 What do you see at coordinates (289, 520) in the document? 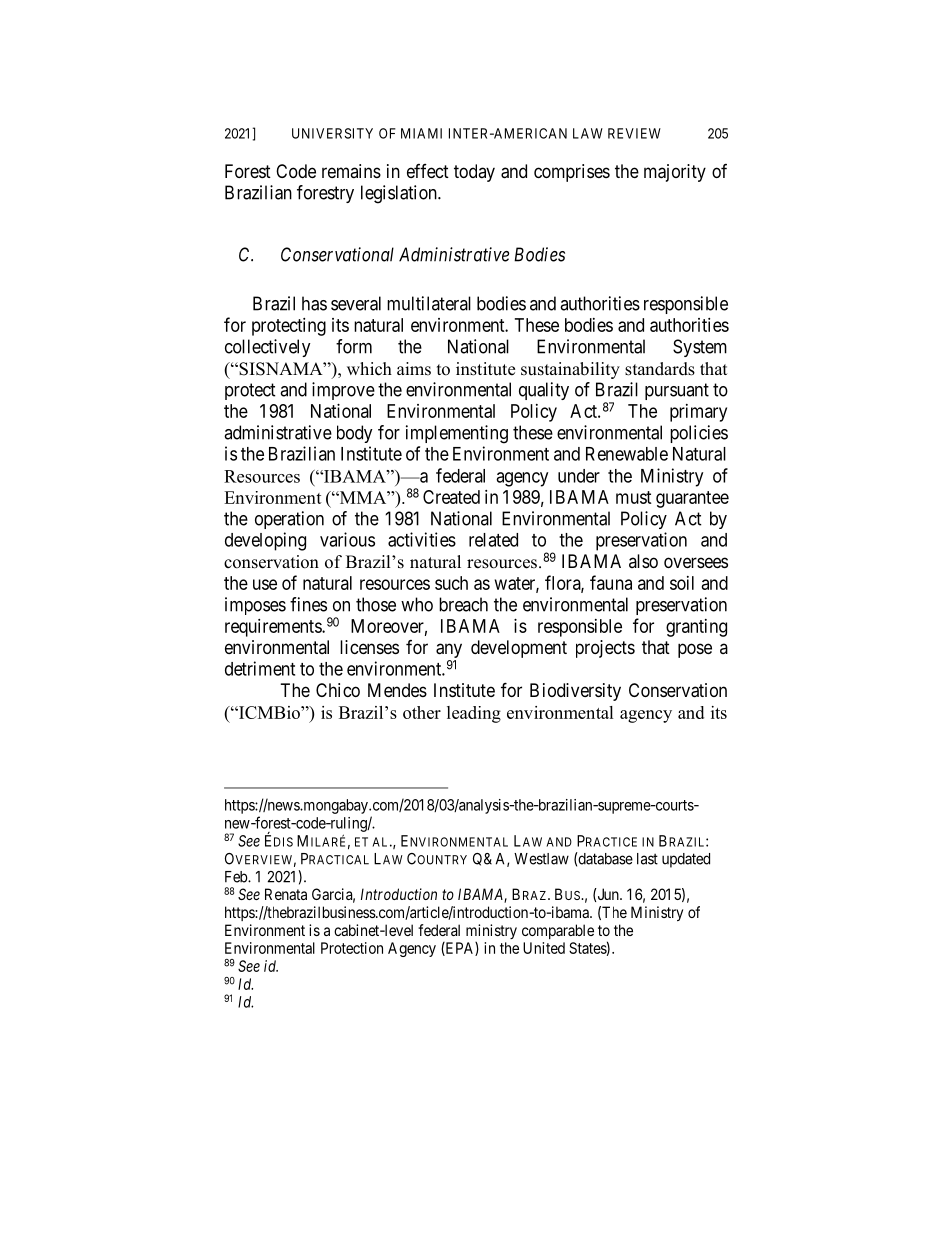
I see `operation` at bounding box center [289, 520].
